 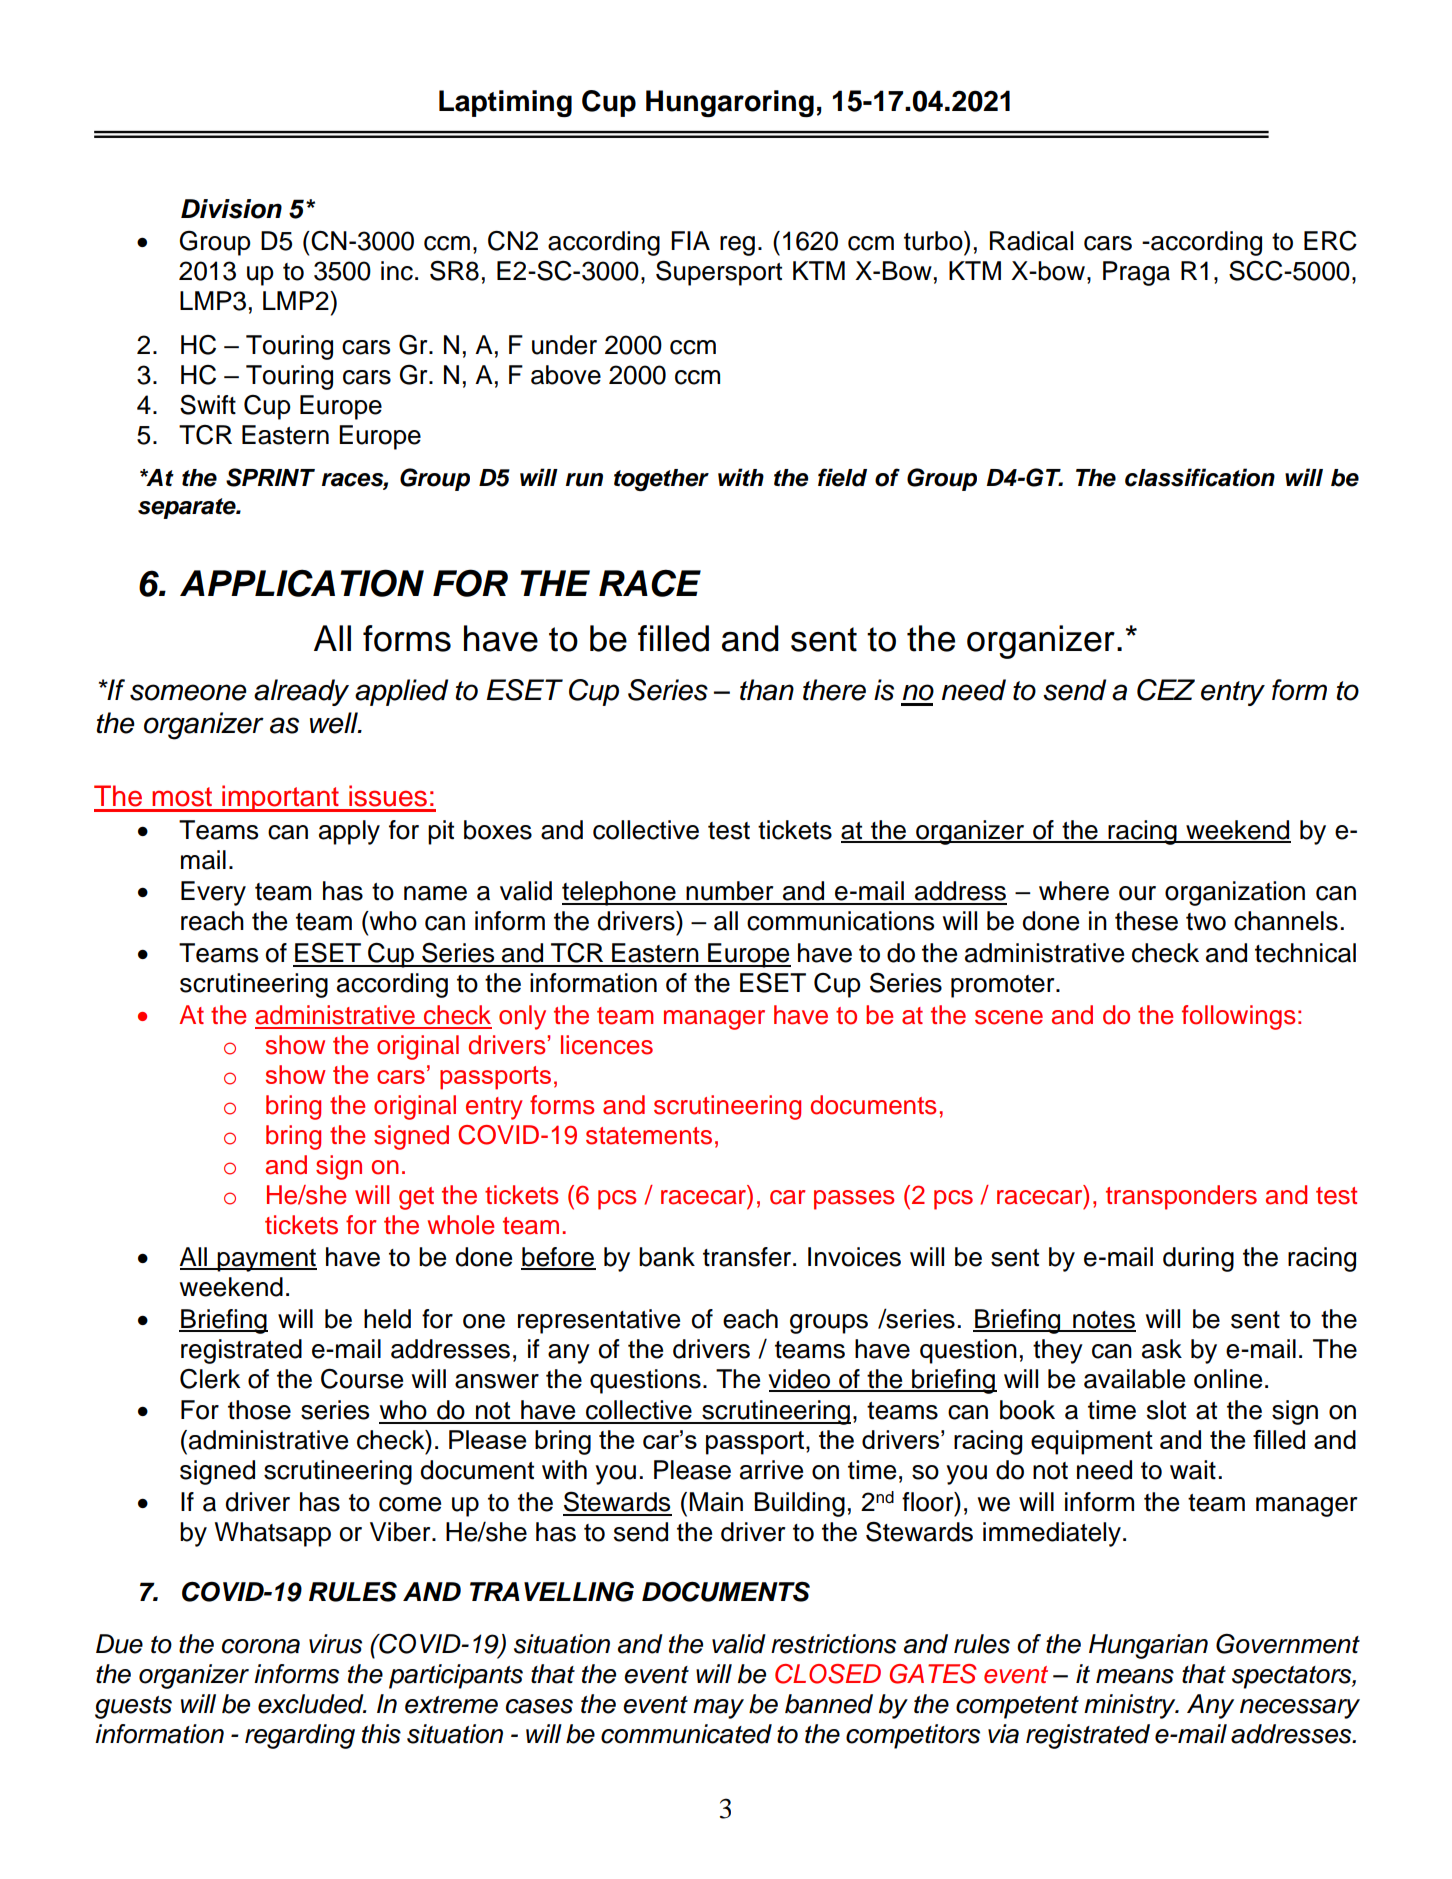 What do you see at coordinates (213, 893) in the screenshot?
I see `Every` at bounding box center [213, 893].
